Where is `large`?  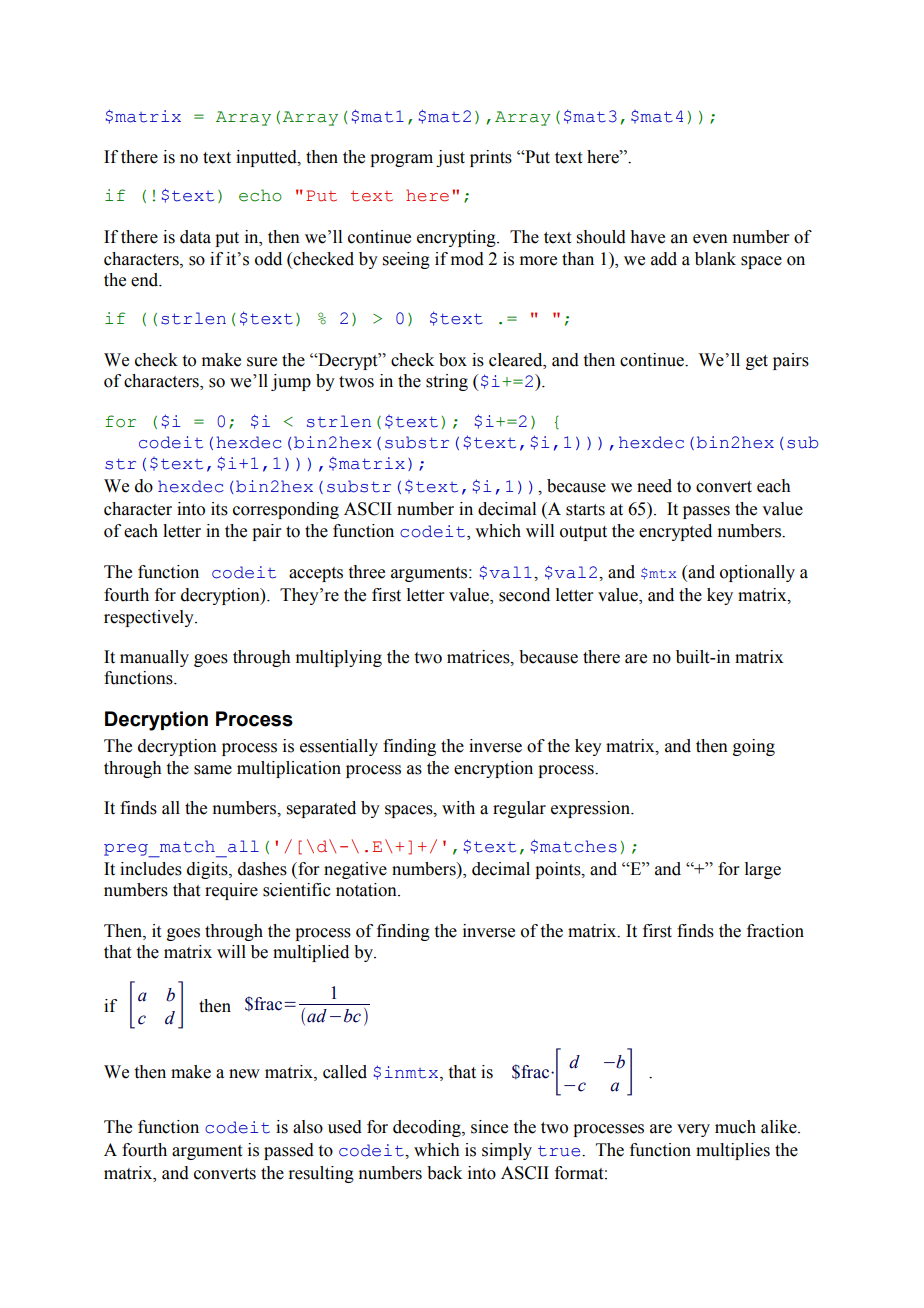
large is located at coordinates (763, 870).
